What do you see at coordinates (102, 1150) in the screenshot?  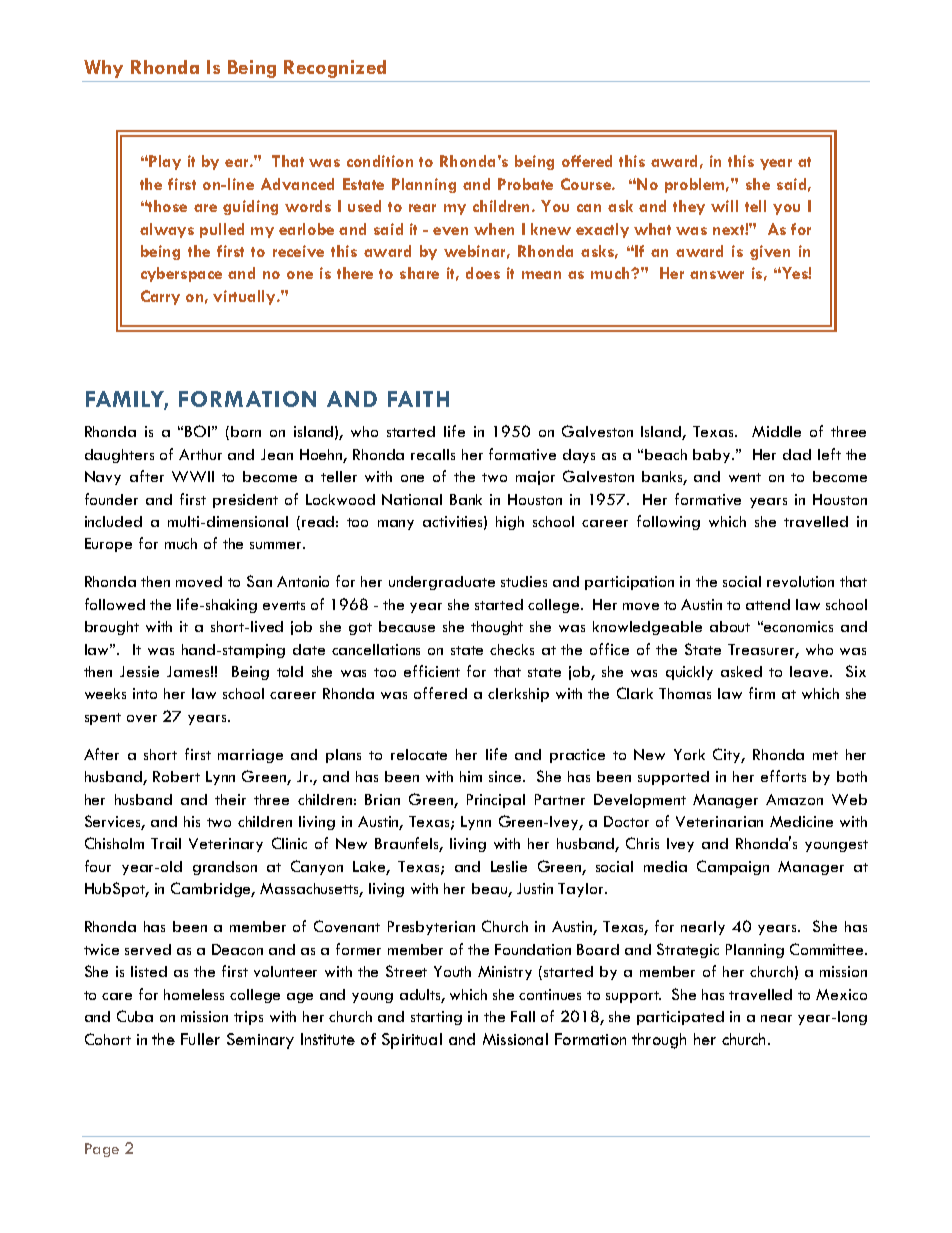 I see `Page` at bounding box center [102, 1150].
